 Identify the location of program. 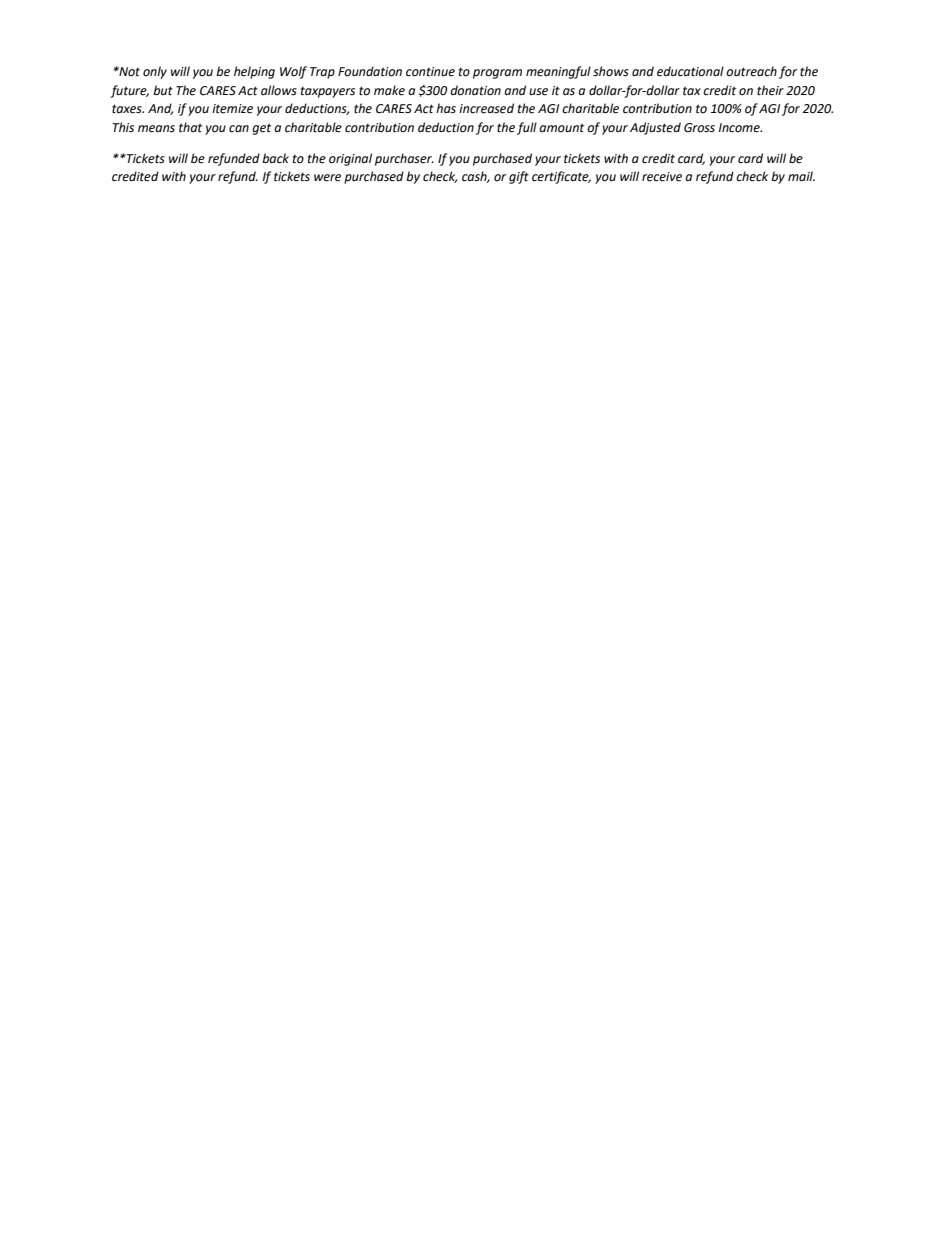
(497, 74).
